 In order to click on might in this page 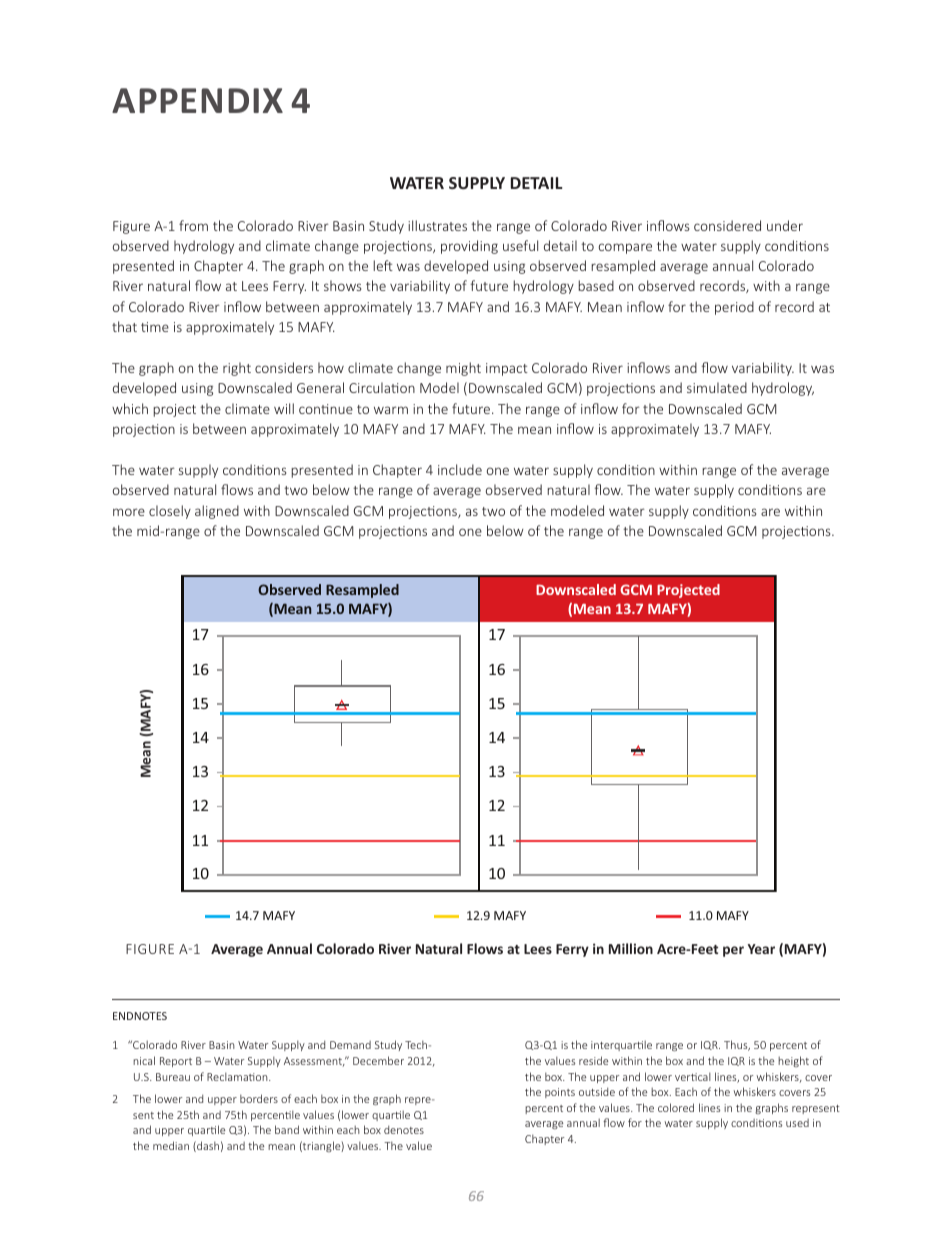, I will do `click(463, 369)`.
